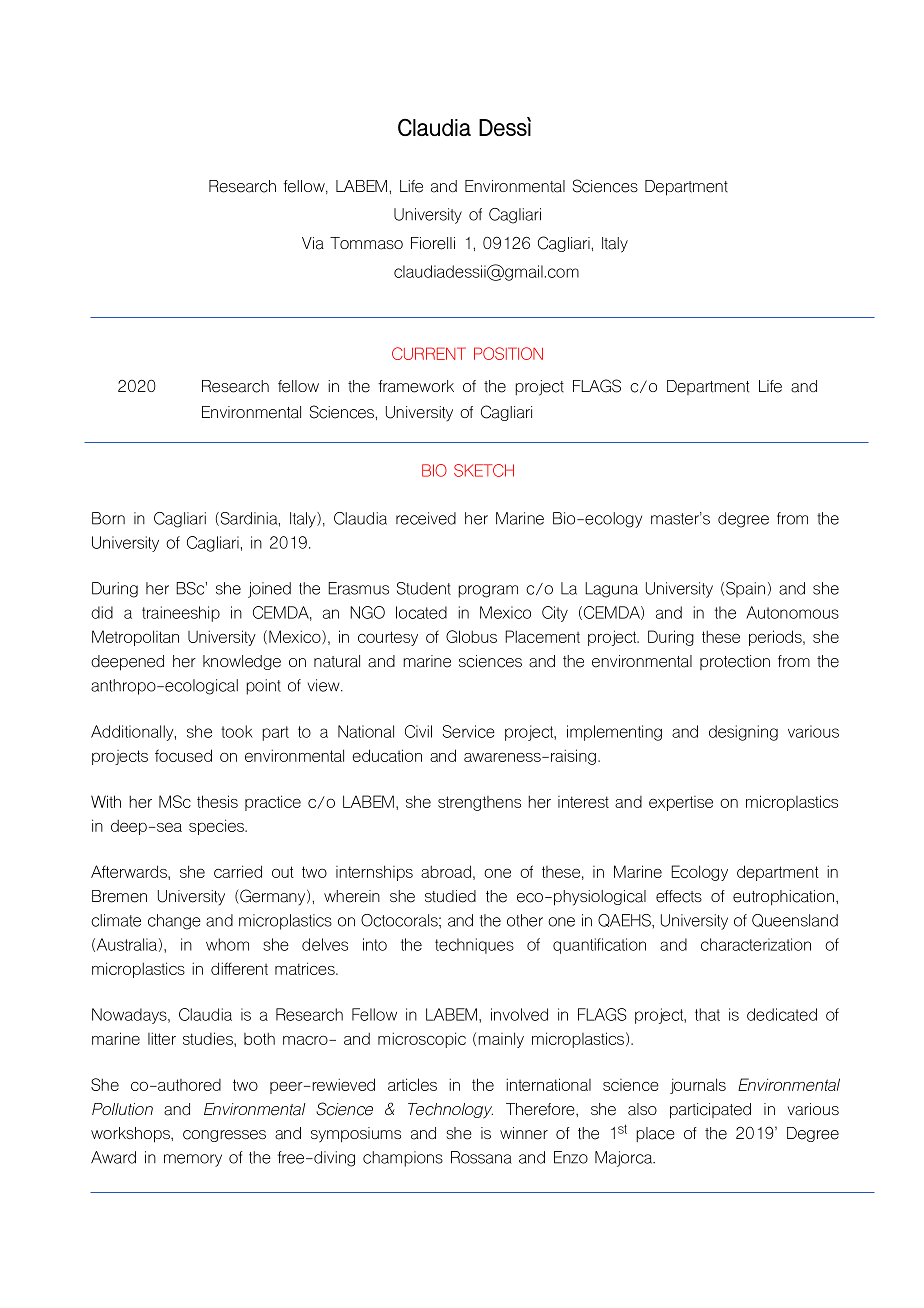 The width and height of the screenshot is (924, 1308). Describe the element at coordinates (424, 588) in the screenshot. I see `Student` at that location.
